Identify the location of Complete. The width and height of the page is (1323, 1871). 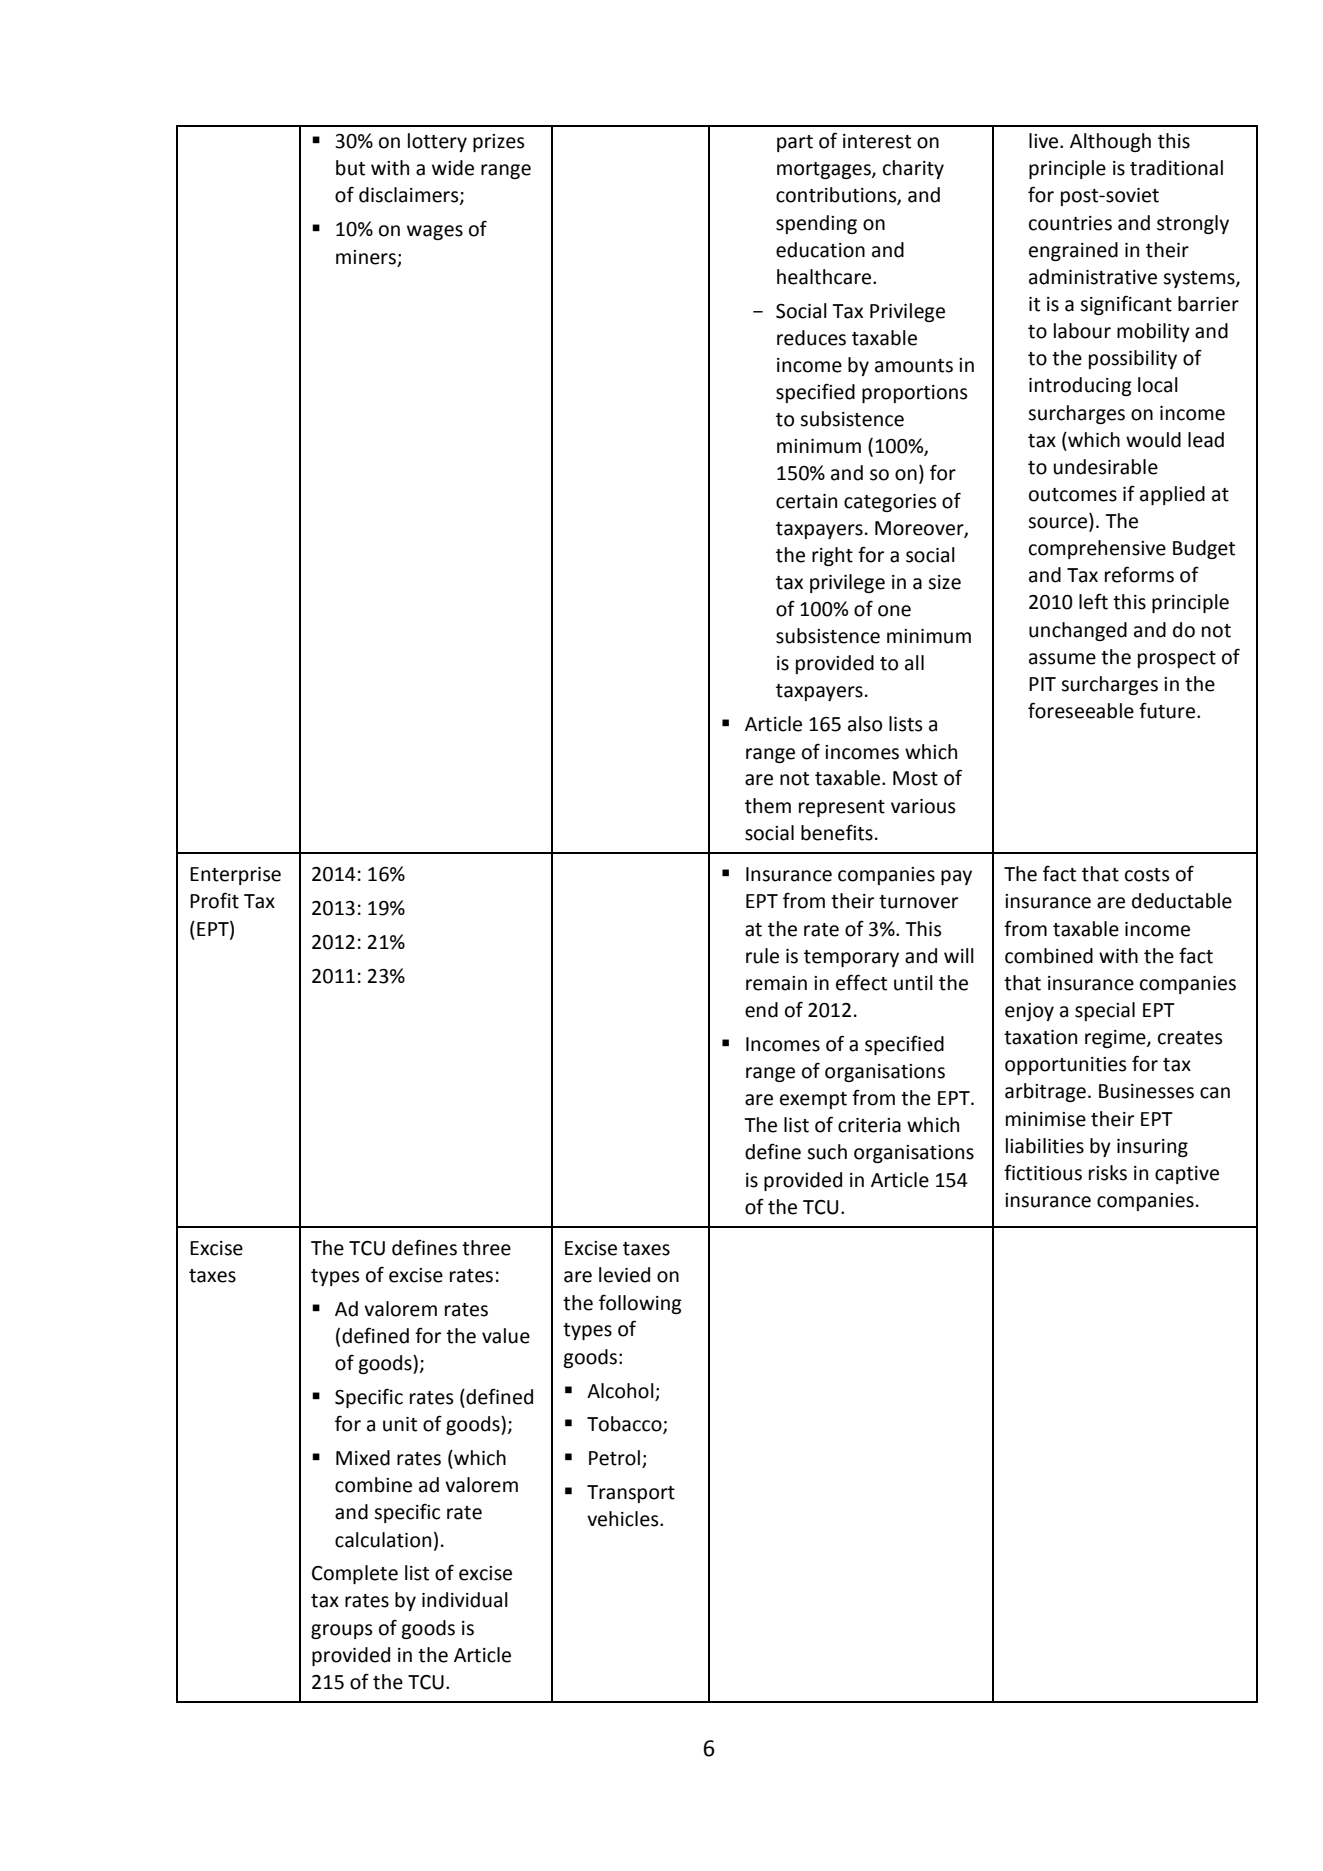
(355, 1574).
